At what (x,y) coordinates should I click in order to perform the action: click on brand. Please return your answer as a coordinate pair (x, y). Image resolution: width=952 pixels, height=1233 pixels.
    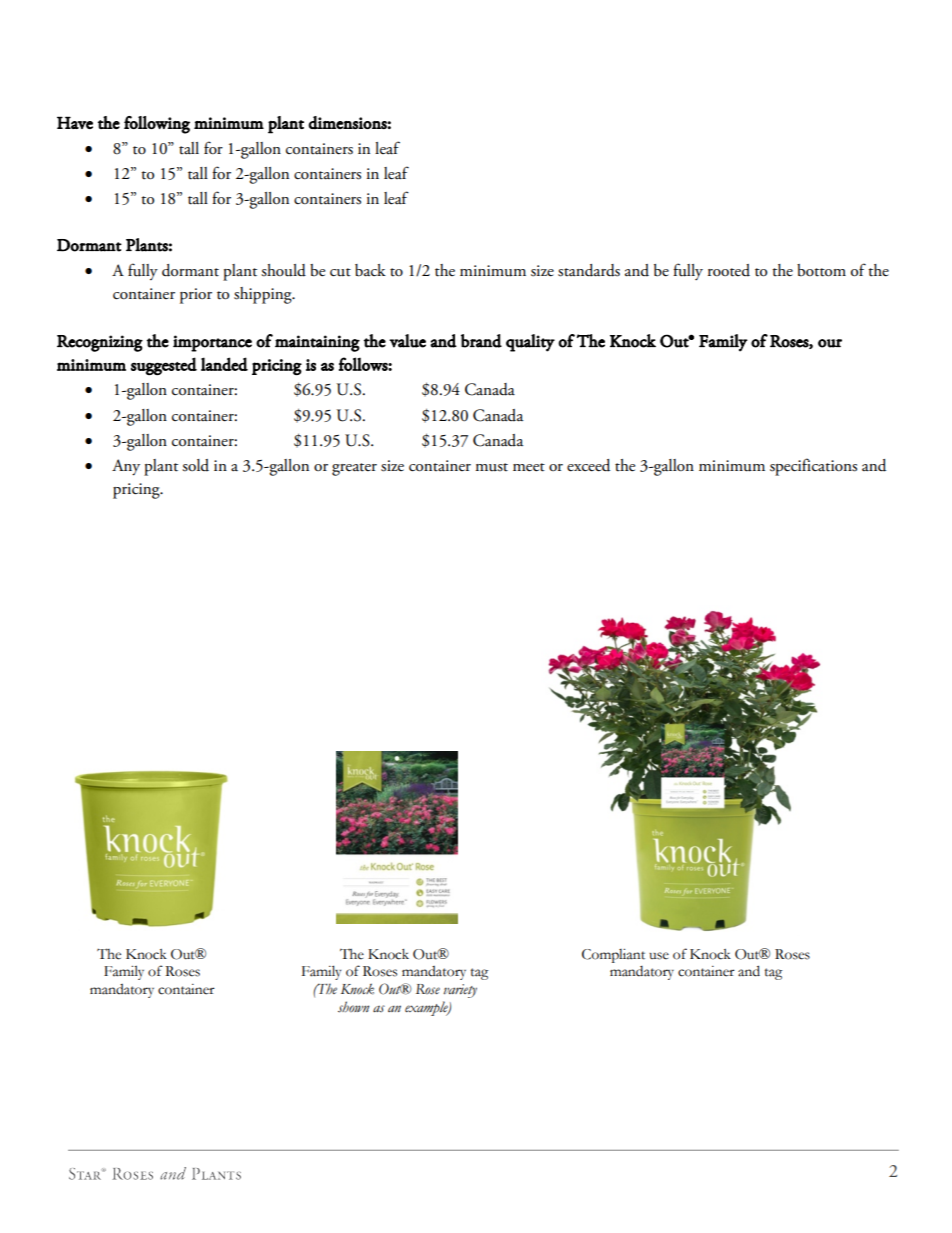
    Looking at the image, I should click on (481, 341).
